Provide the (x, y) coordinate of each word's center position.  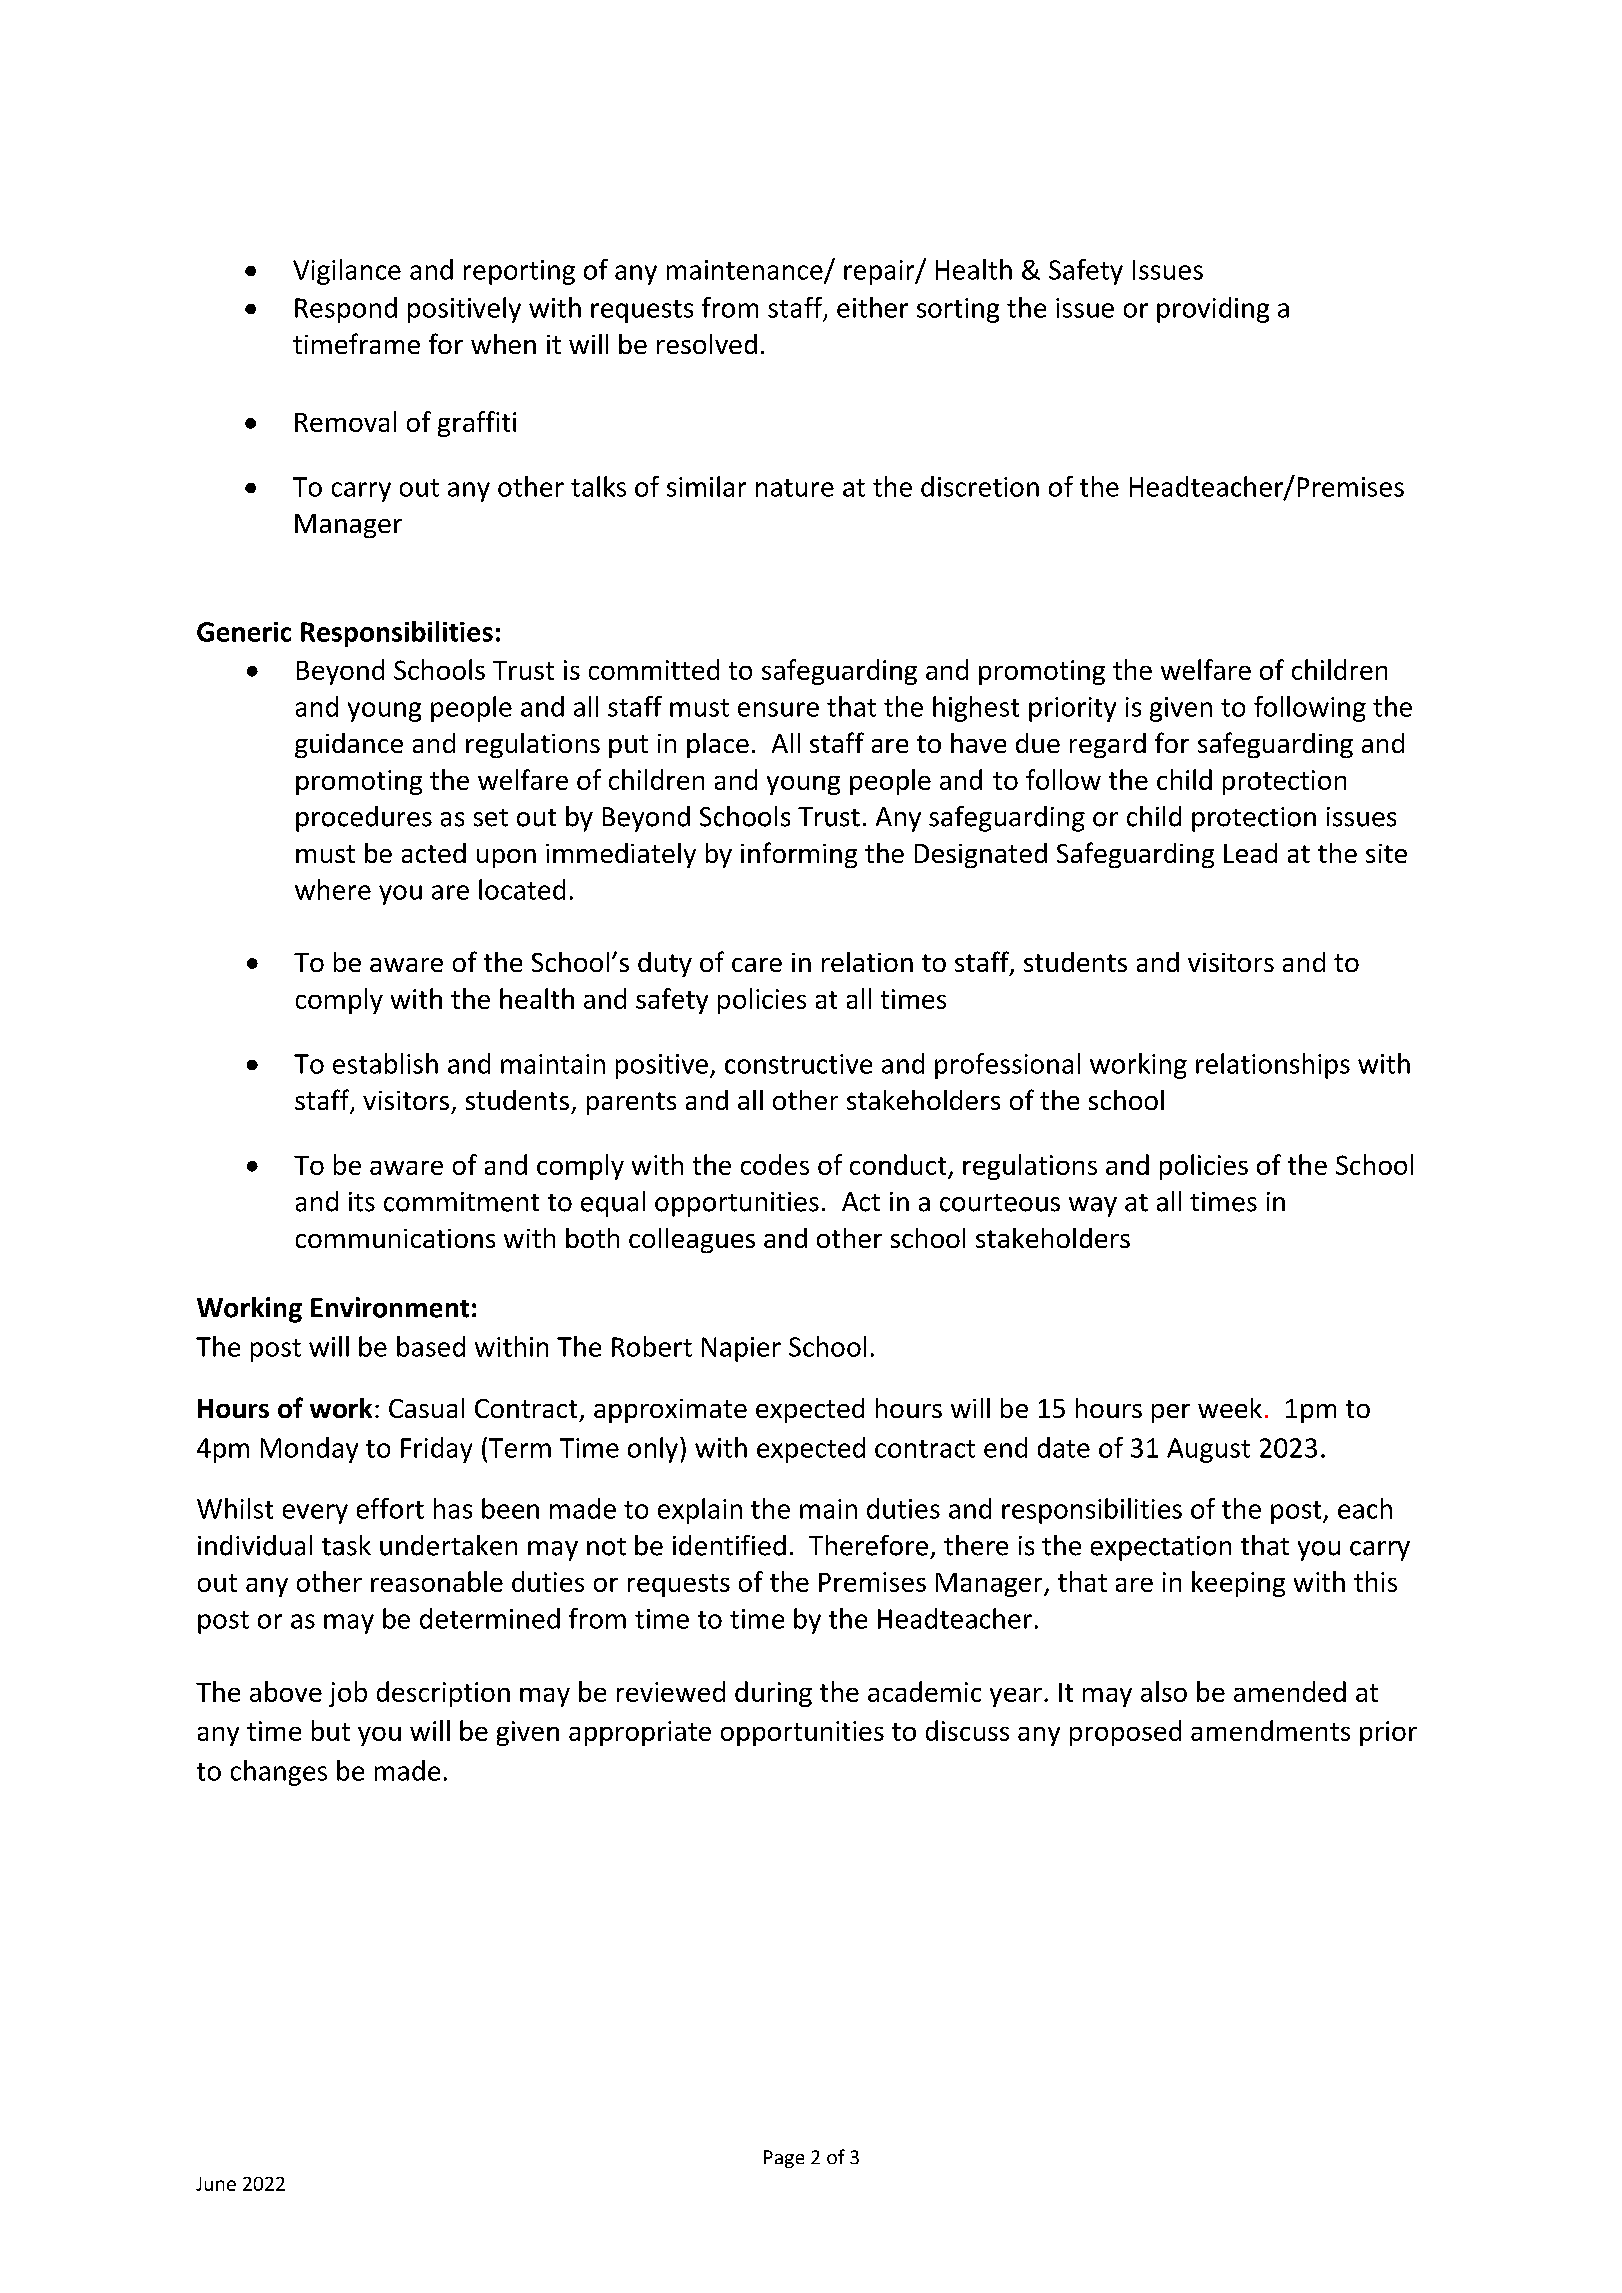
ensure (778, 709)
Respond (346, 310)
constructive (798, 1064)
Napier (741, 1349)
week (1230, 1408)
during (773, 1694)
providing (1213, 310)
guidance (349, 745)
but (331, 1730)
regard (1108, 745)
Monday (309, 1450)
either (872, 307)
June (216, 2184)
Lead (1250, 853)
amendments (1270, 1730)
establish (385, 1063)
